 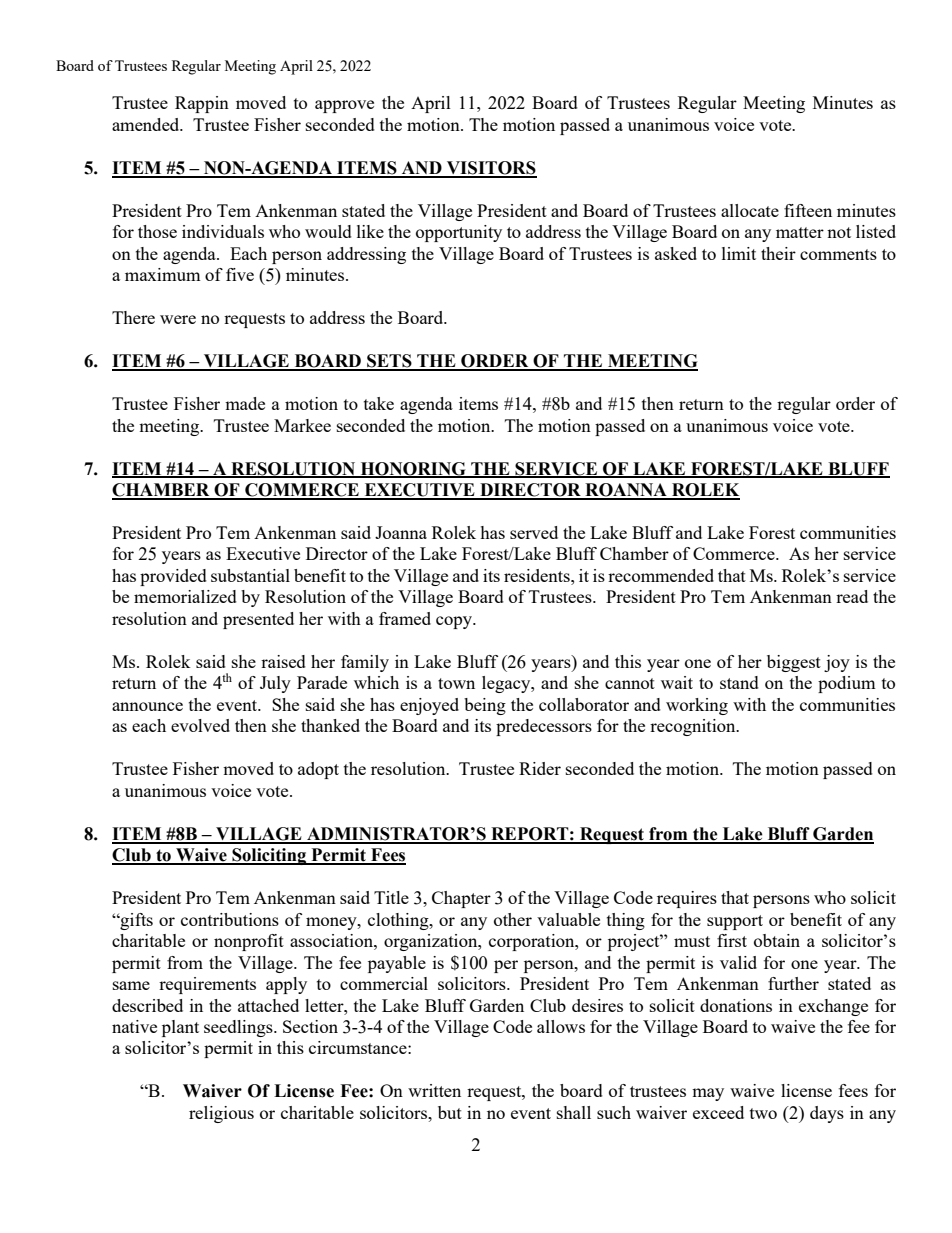 I want to click on ROANNA, so click(x=626, y=491).
